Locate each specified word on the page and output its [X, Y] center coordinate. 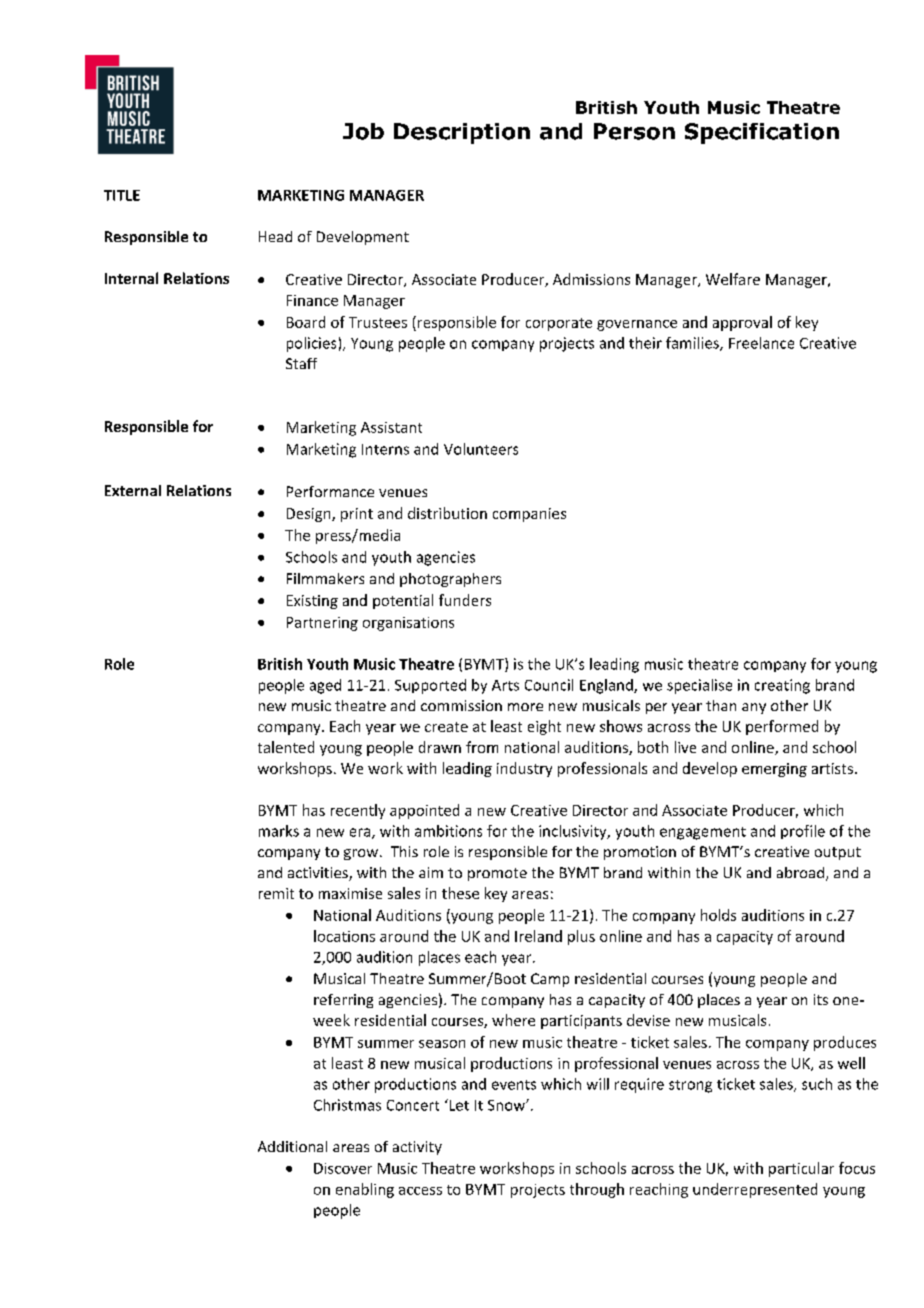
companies [529, 515]
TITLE [122, 195]
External [133, 490]
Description [462, 133]
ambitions [448, 831]
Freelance [761, 343]
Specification [762, 133]
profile [803, 832]
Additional [292, 1146]
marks [279, 831]
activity [417, 1148]
